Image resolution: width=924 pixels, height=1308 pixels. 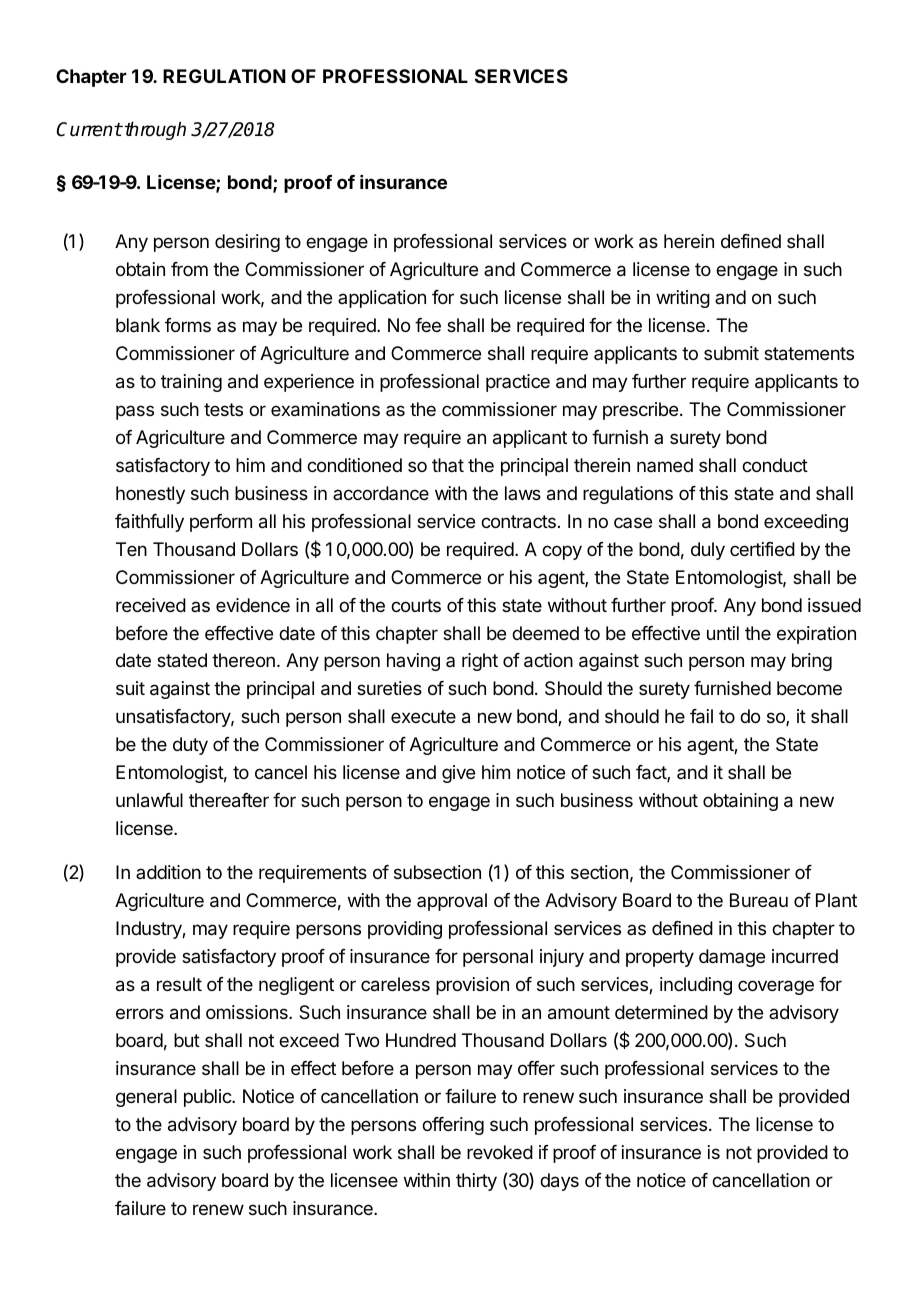 I want to click on until, so click(x=723, y=633).
